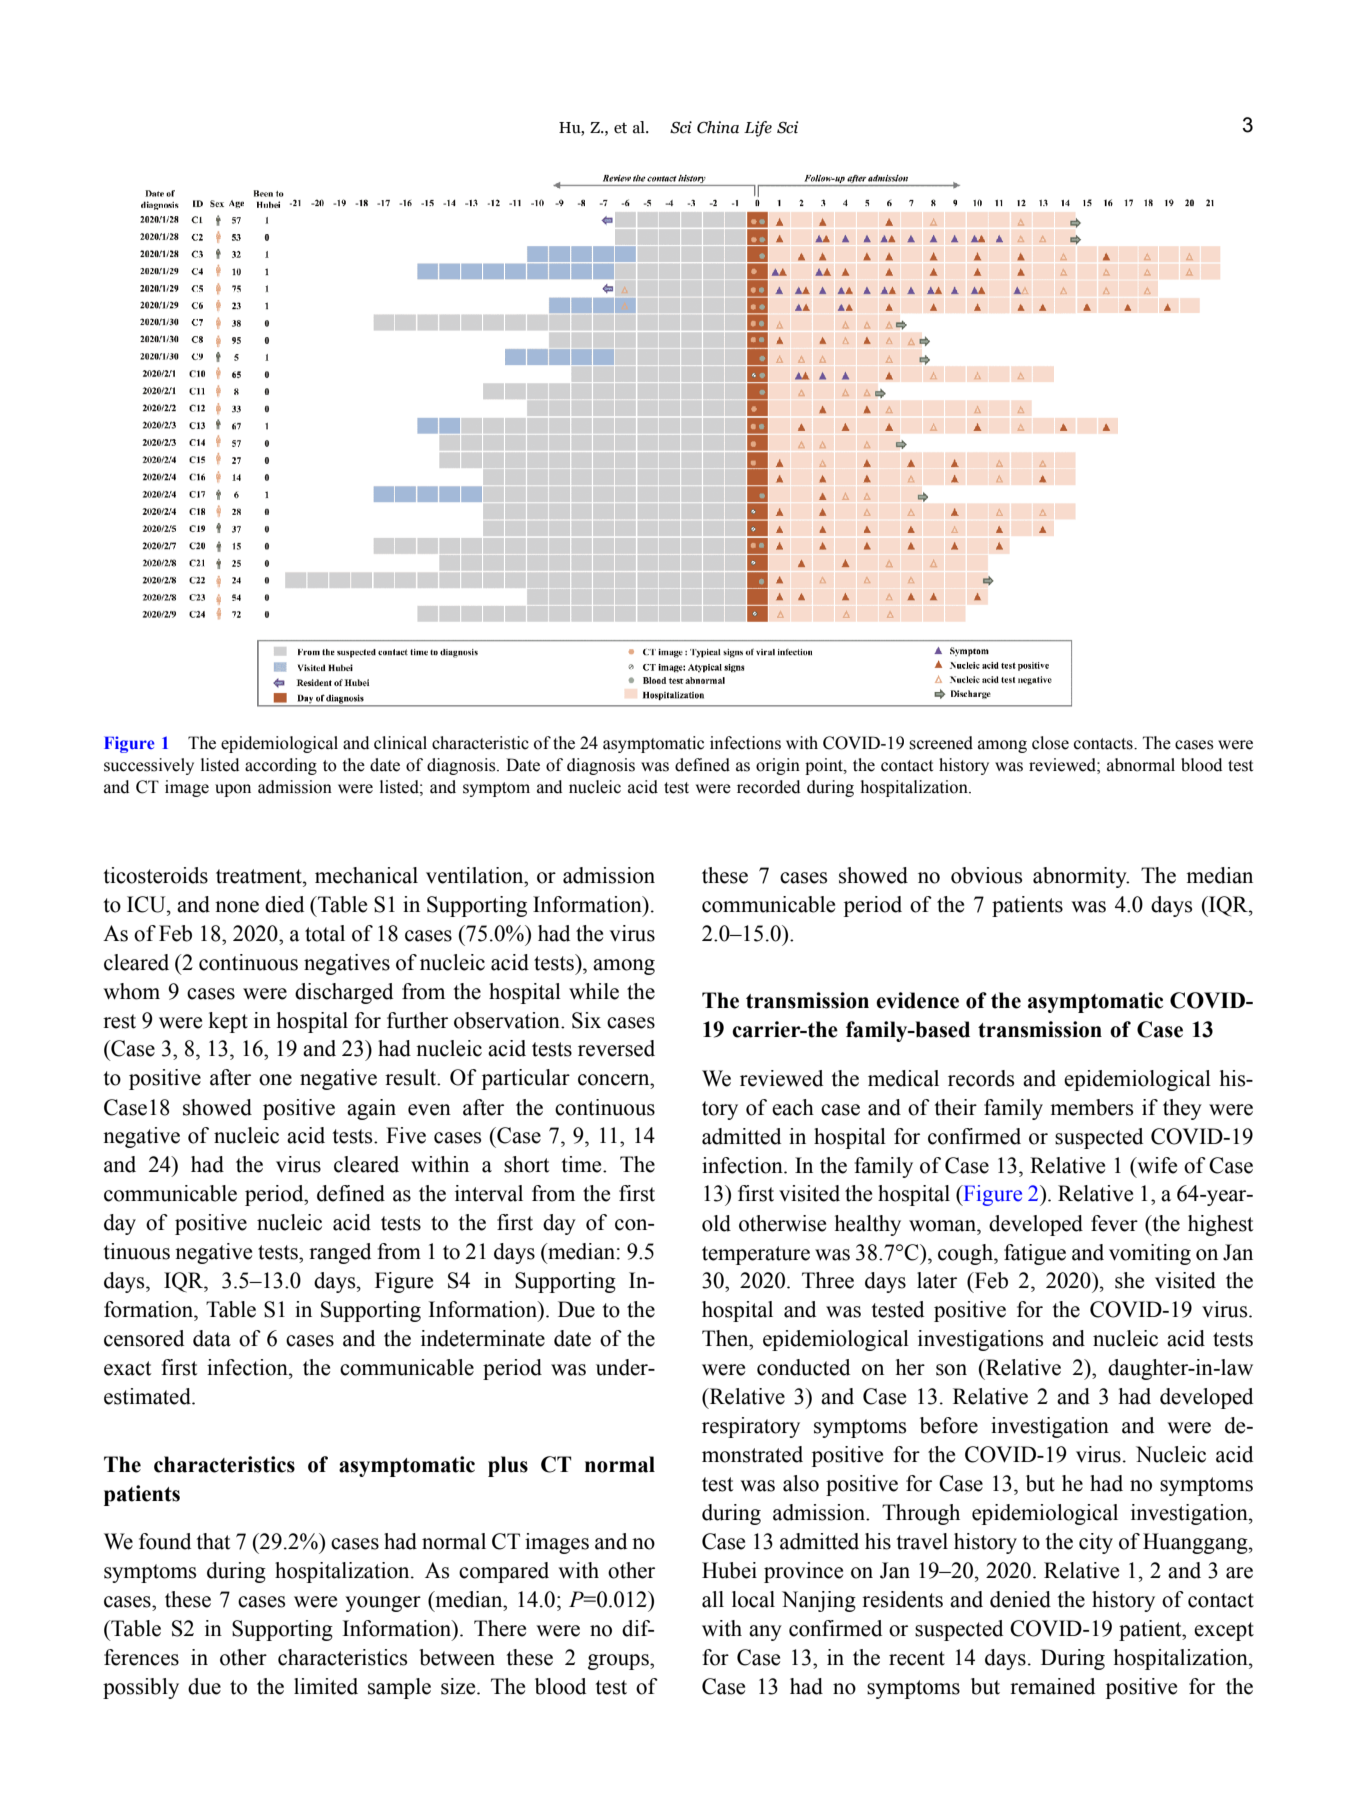 The width and height of the screenshot is (1357, 1809). What do you see at coordinates (718, 127) in the screenshot?
I see `China` at bounding box center [718, 127].
